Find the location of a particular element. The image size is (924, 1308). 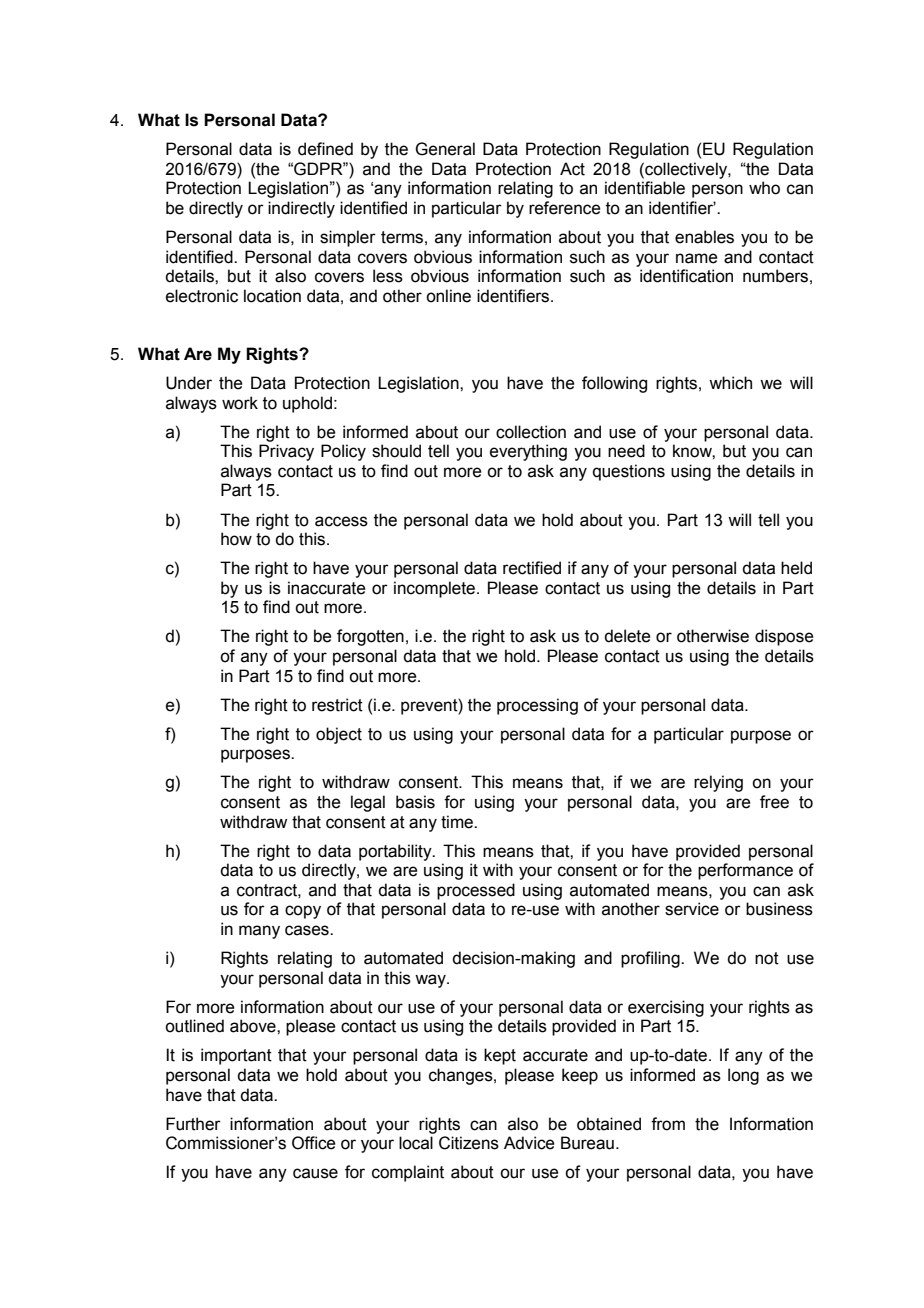

from is located at coordinates (668, 1124).
